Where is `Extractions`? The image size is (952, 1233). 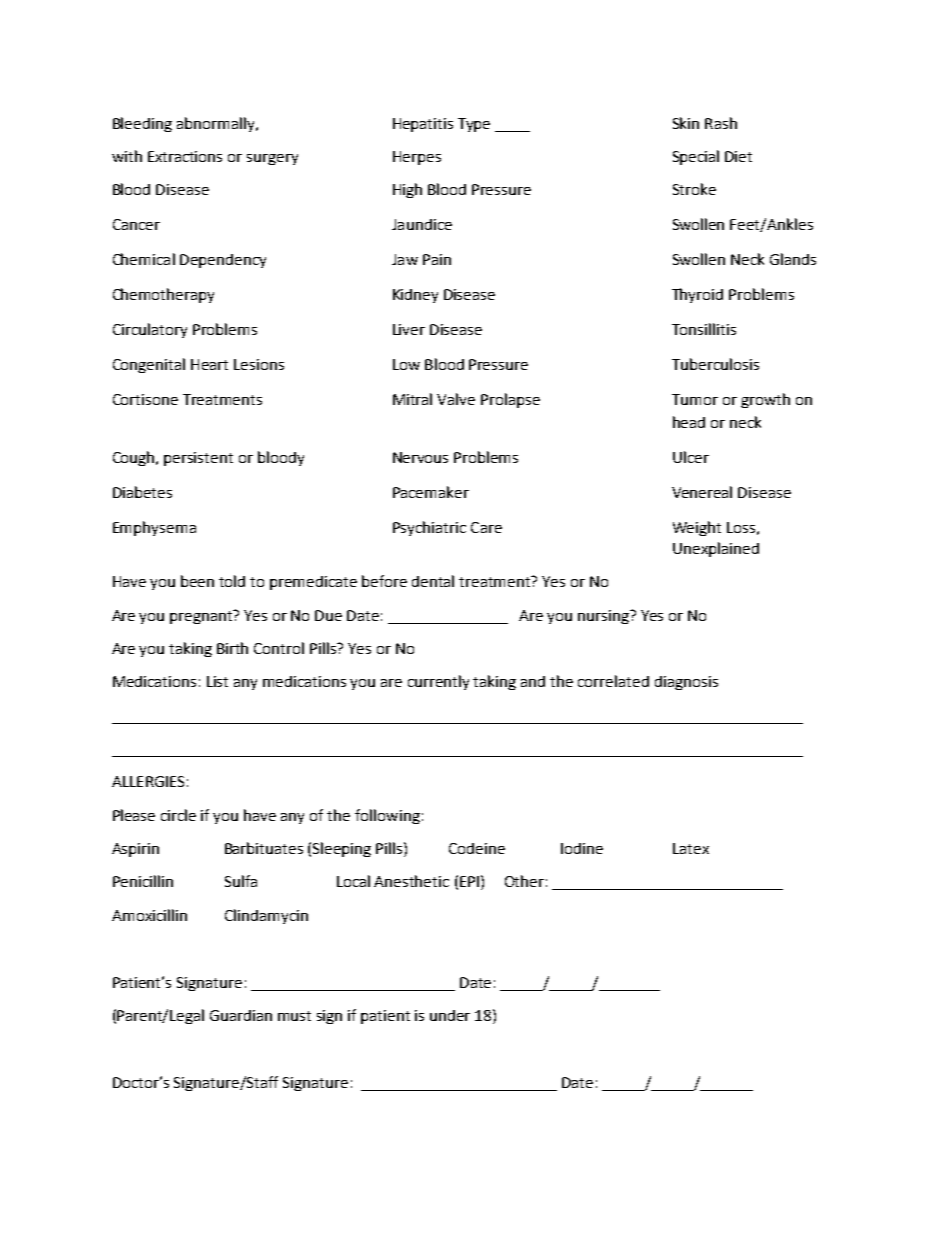 Extractions is located at coordinates (185, 156).
